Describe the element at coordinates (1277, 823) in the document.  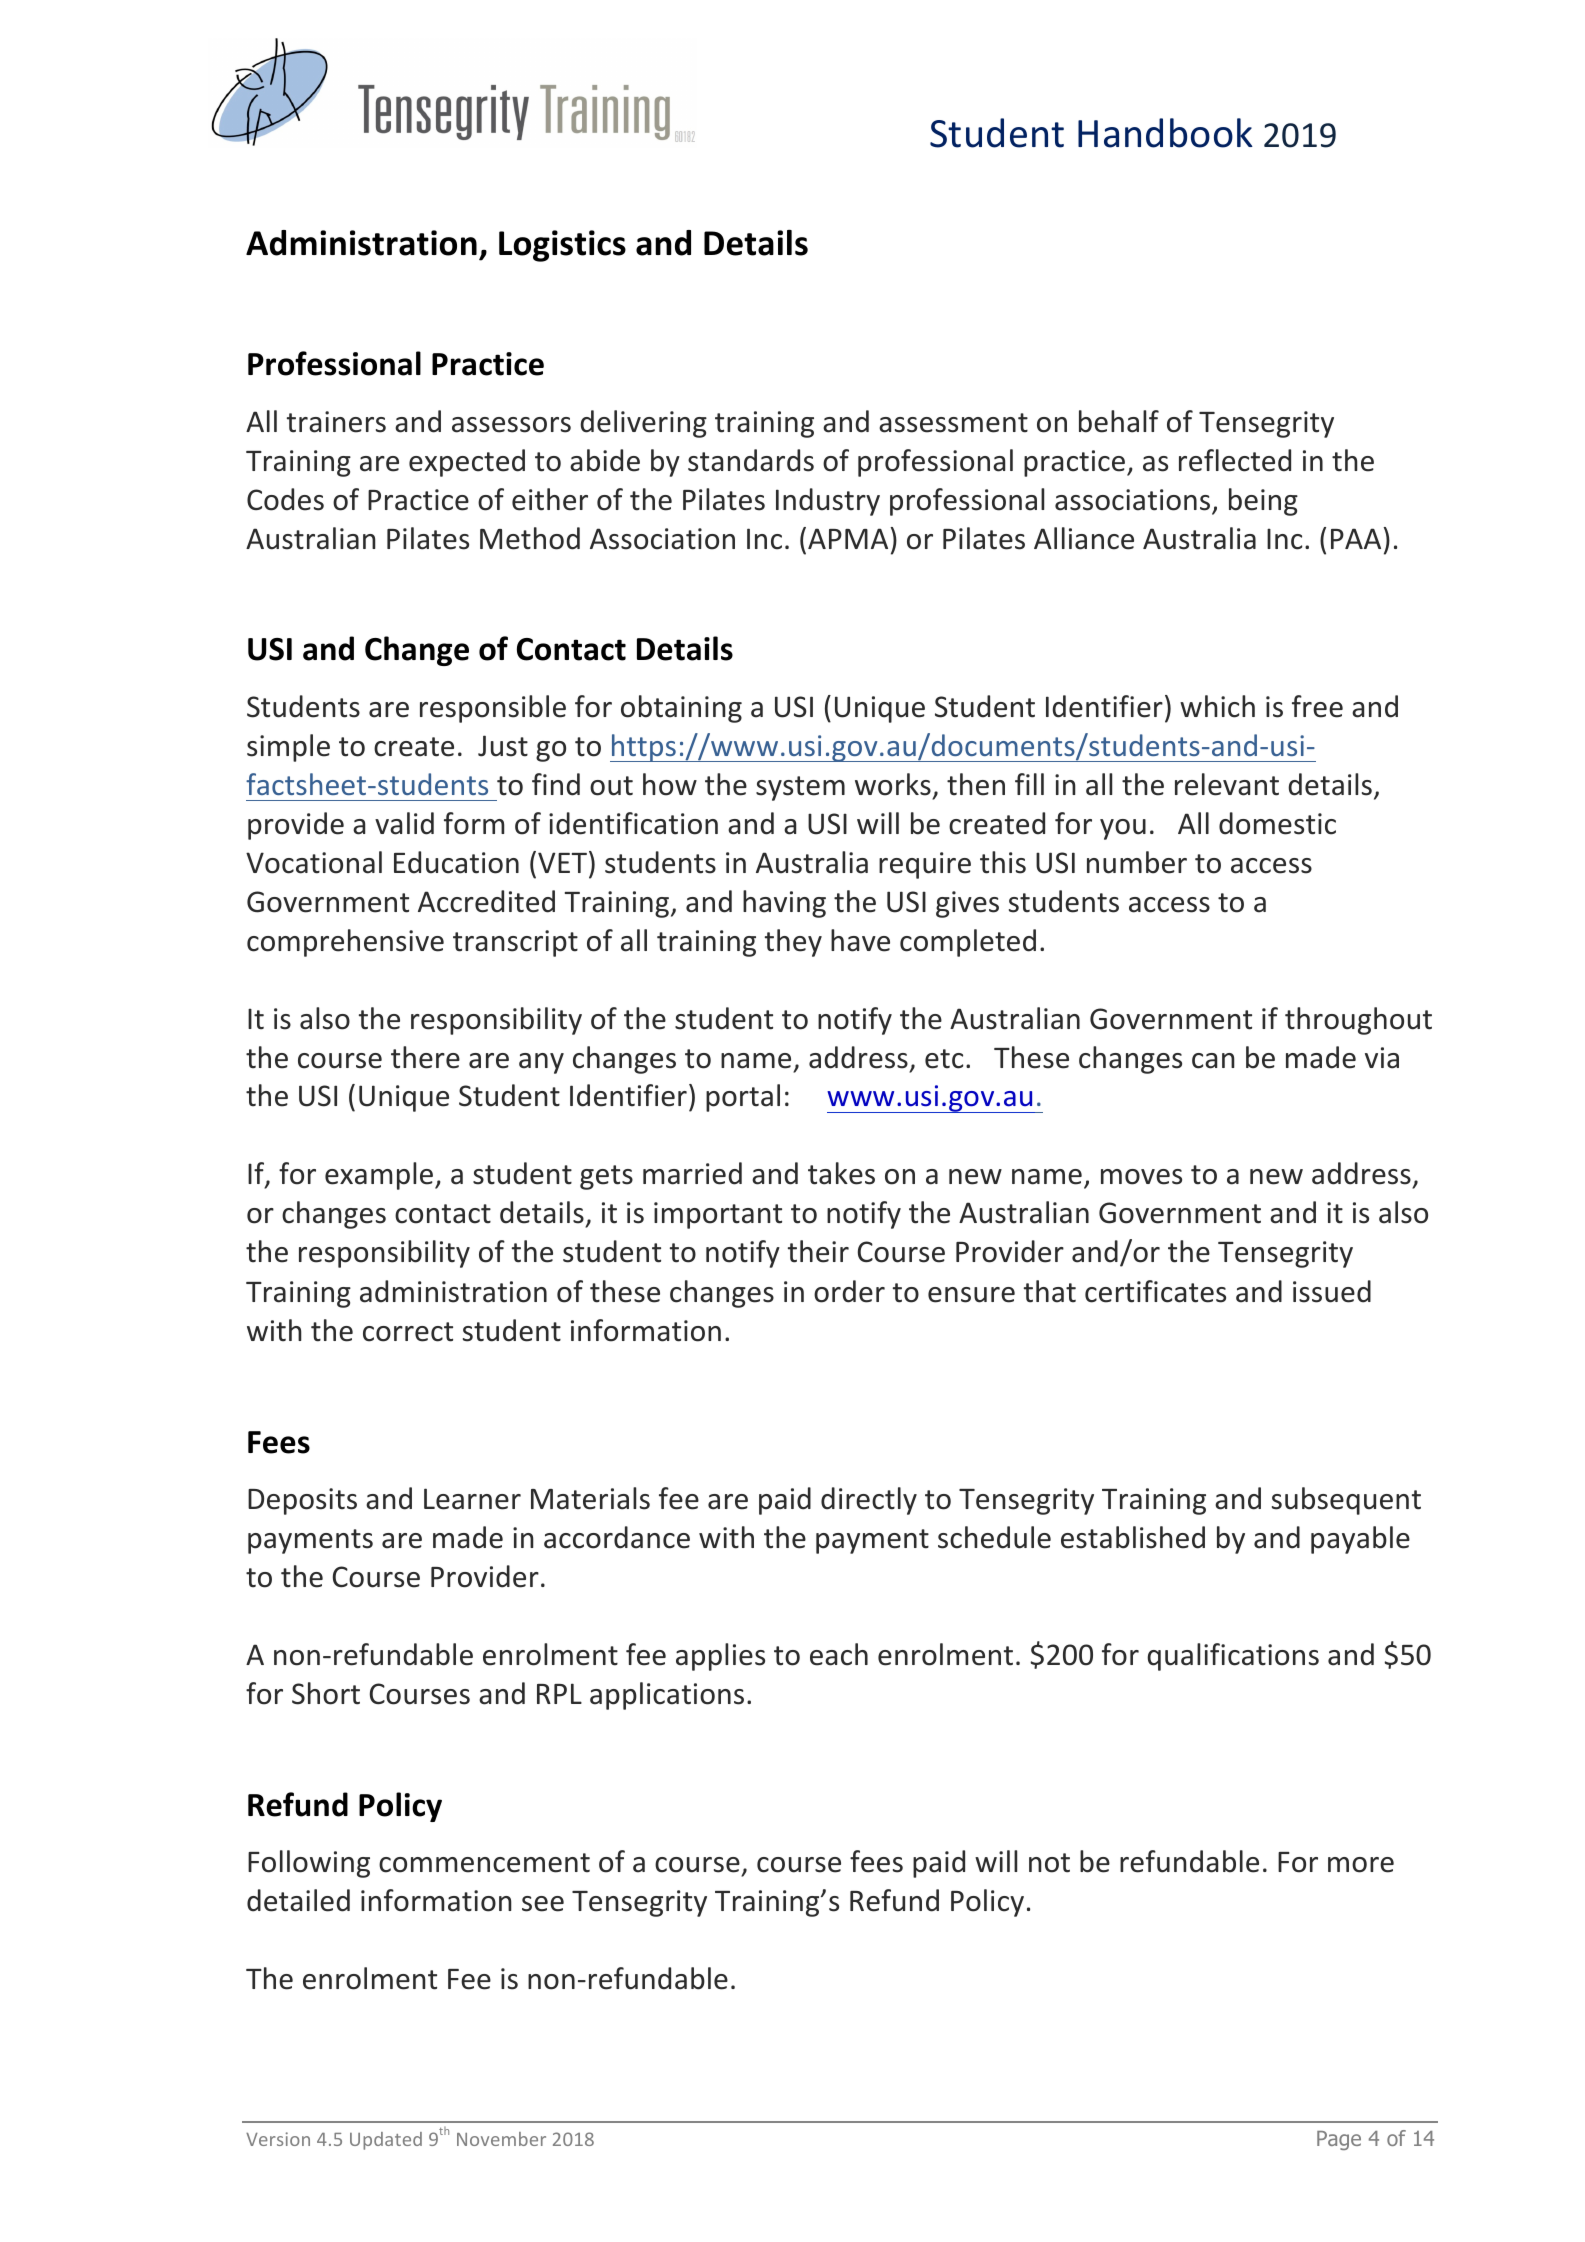
I see `domestic` at that location.
